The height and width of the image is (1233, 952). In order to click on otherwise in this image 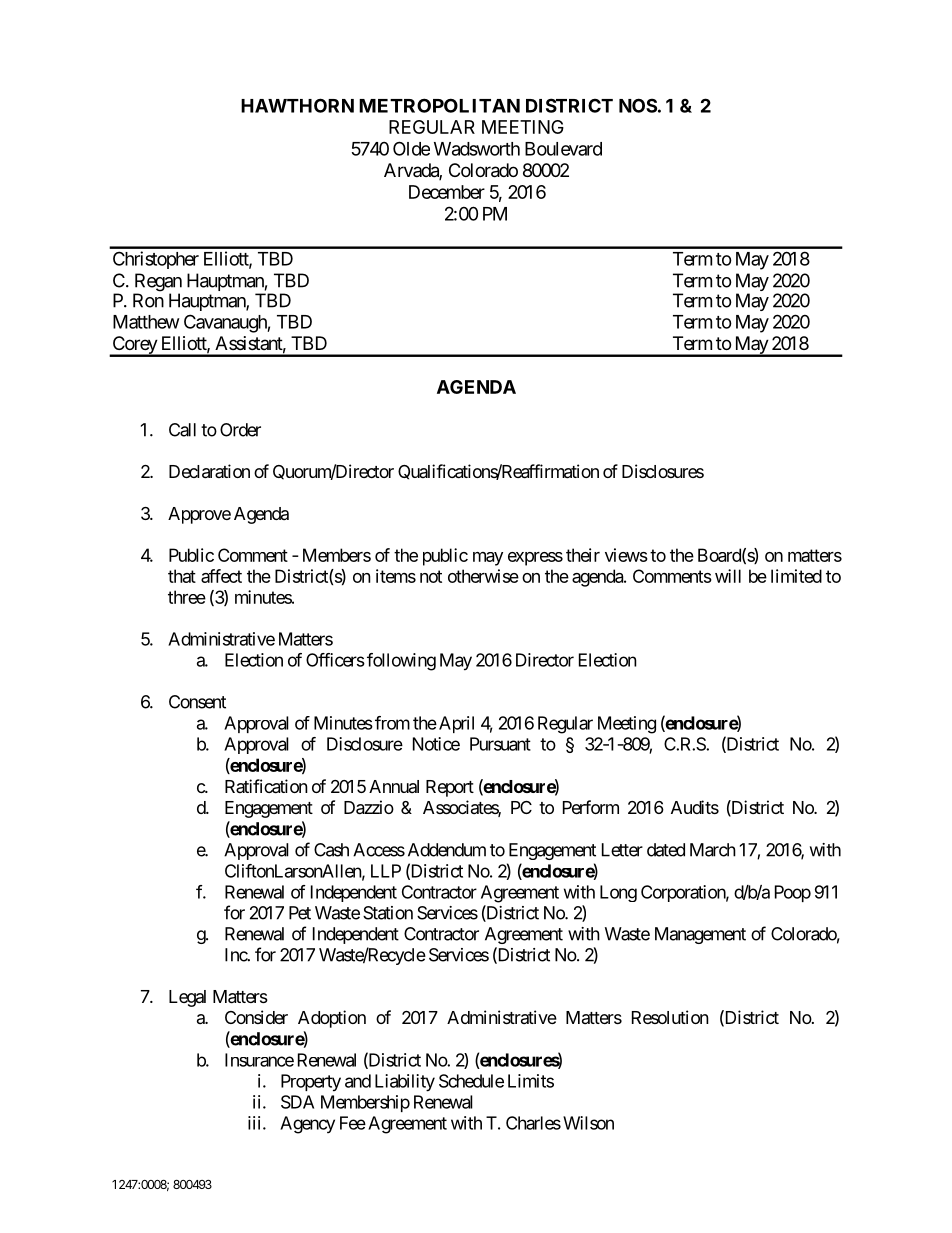, I will do `click(483, 576)`.
